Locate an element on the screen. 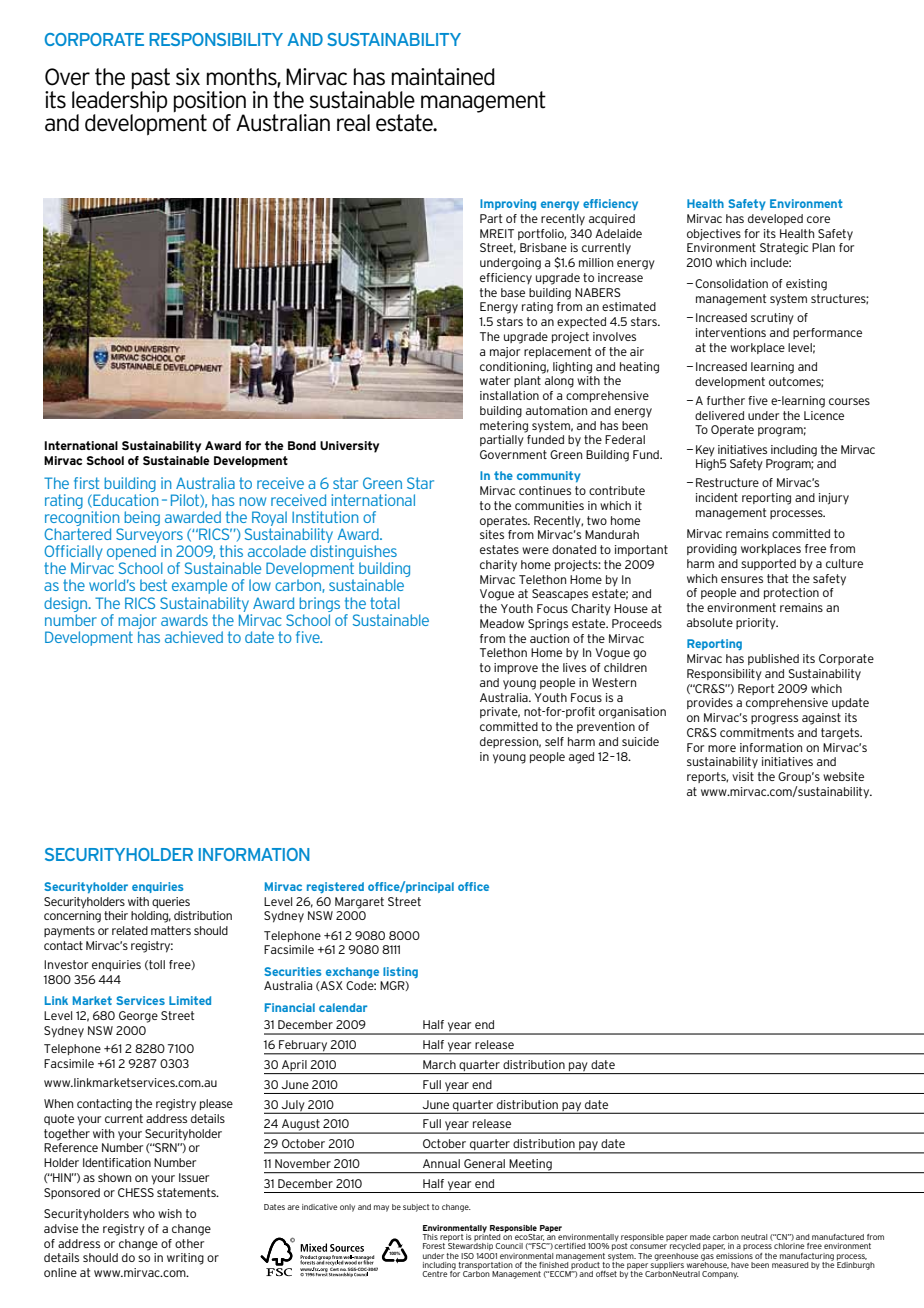  improve is located at coordinates (516, 668).
